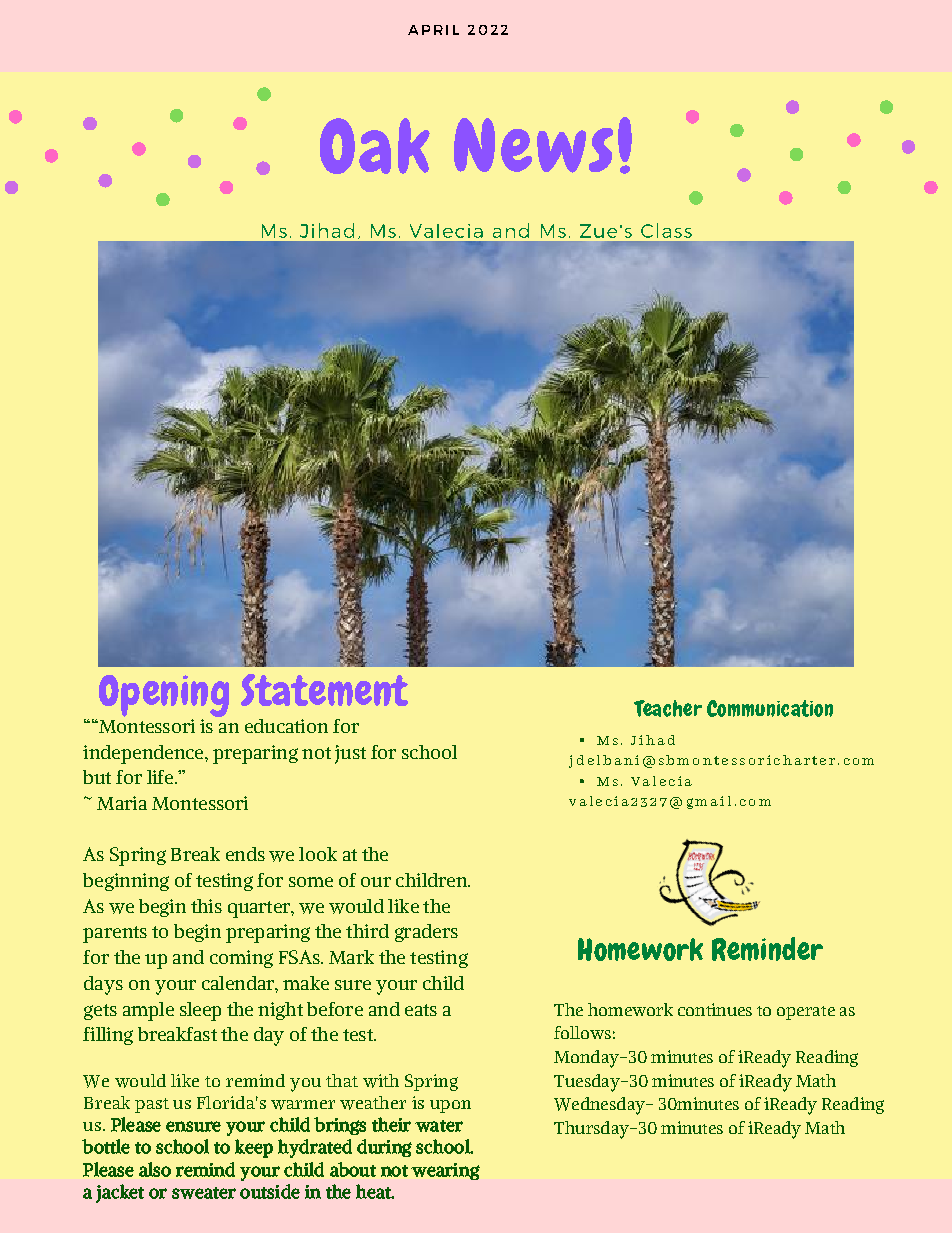  Describe the element at coordinates (164, 697) in the document. I see `Opening` at that location.
